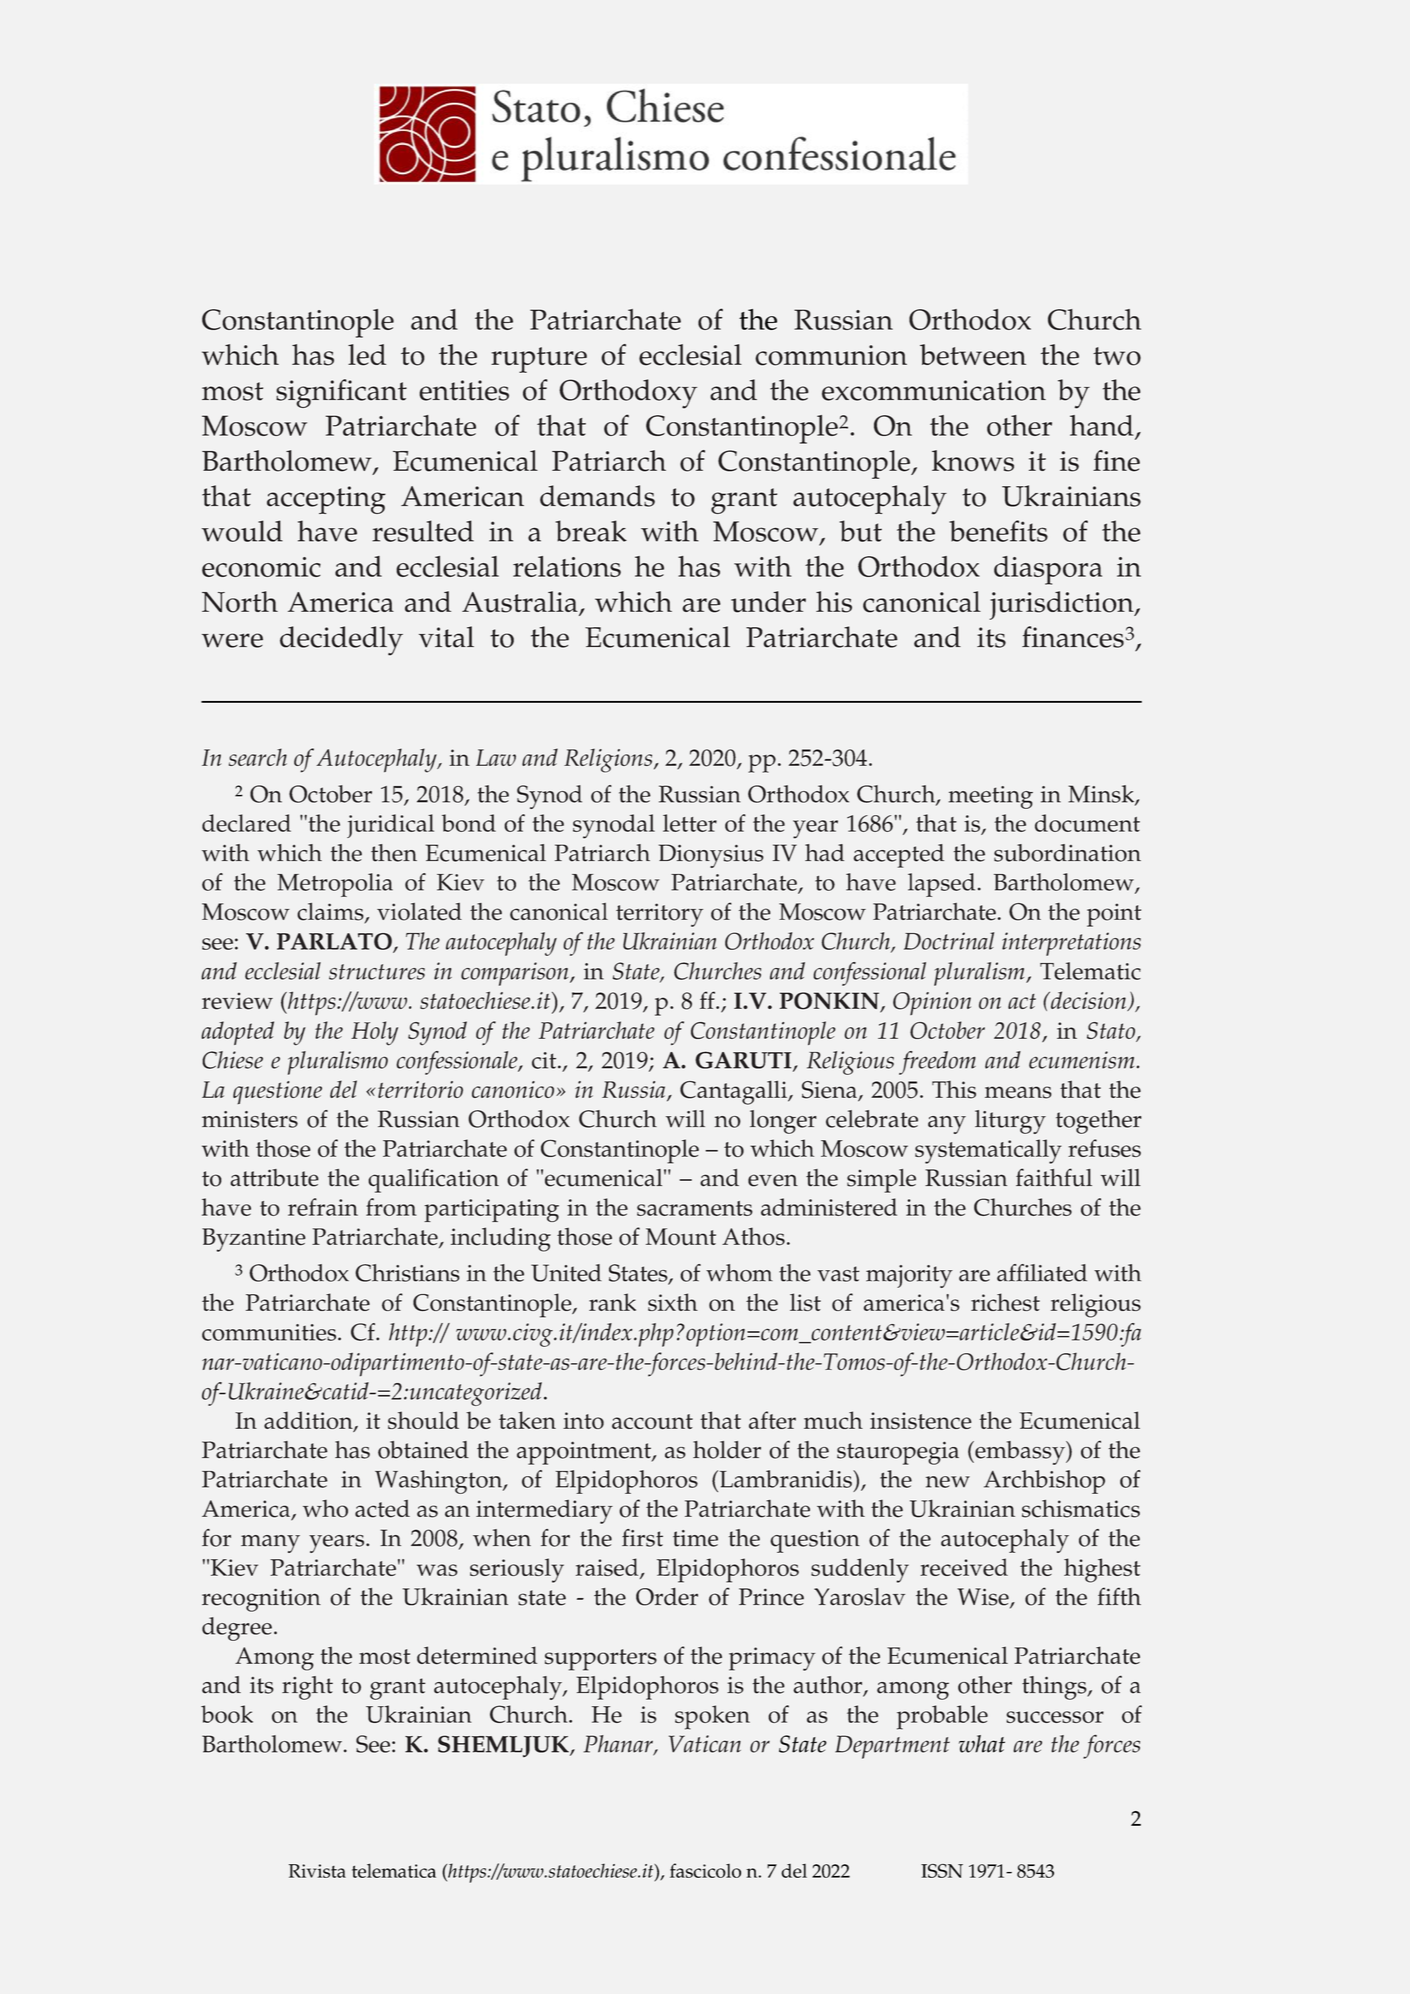 The width and height of the screenshot is (1410, 1994). Describe the element at coordinates (341, 393) in the screenshot. I see `significant` at that location.
